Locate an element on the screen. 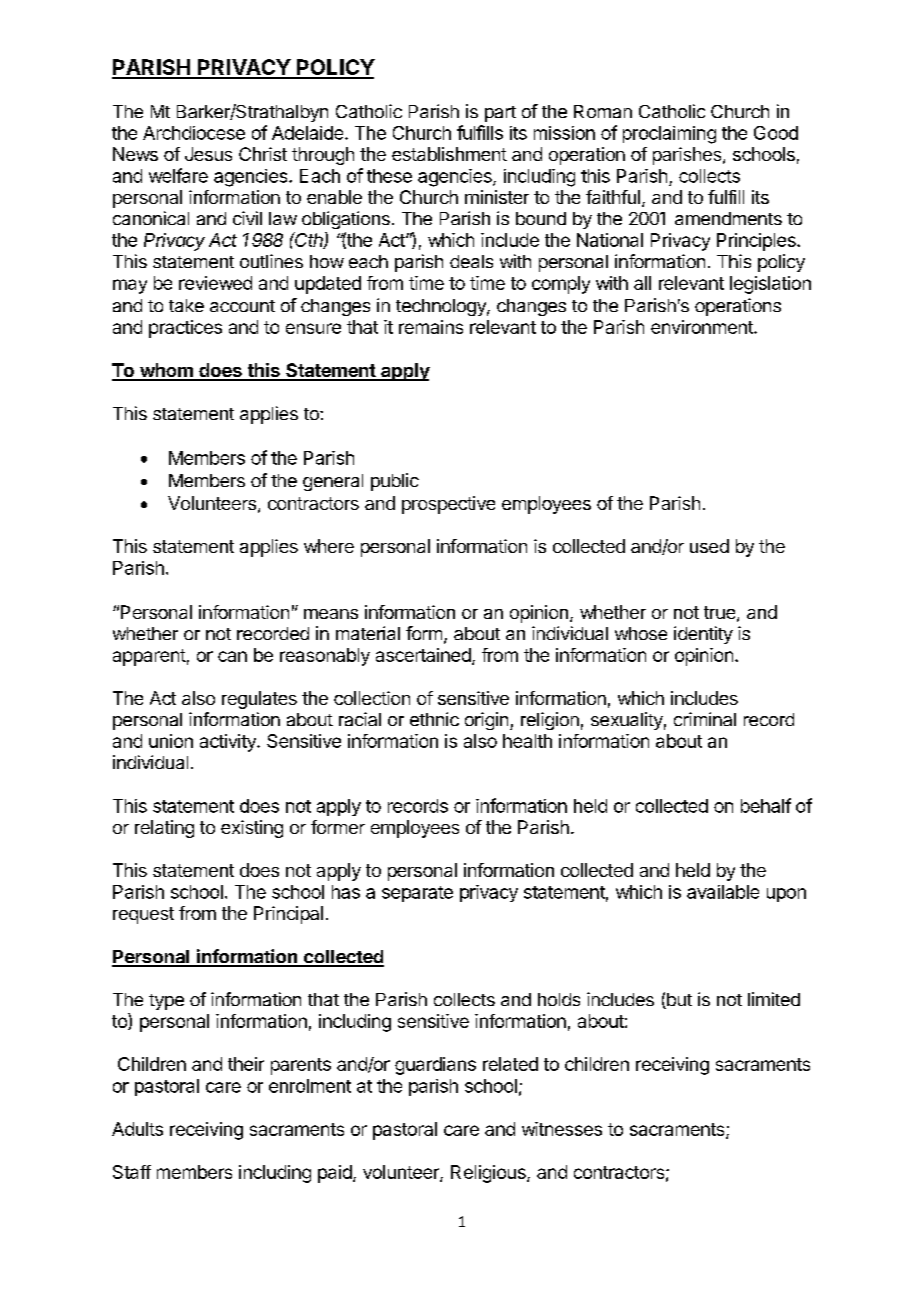  Jesus is located at coordinates (208, 154).
